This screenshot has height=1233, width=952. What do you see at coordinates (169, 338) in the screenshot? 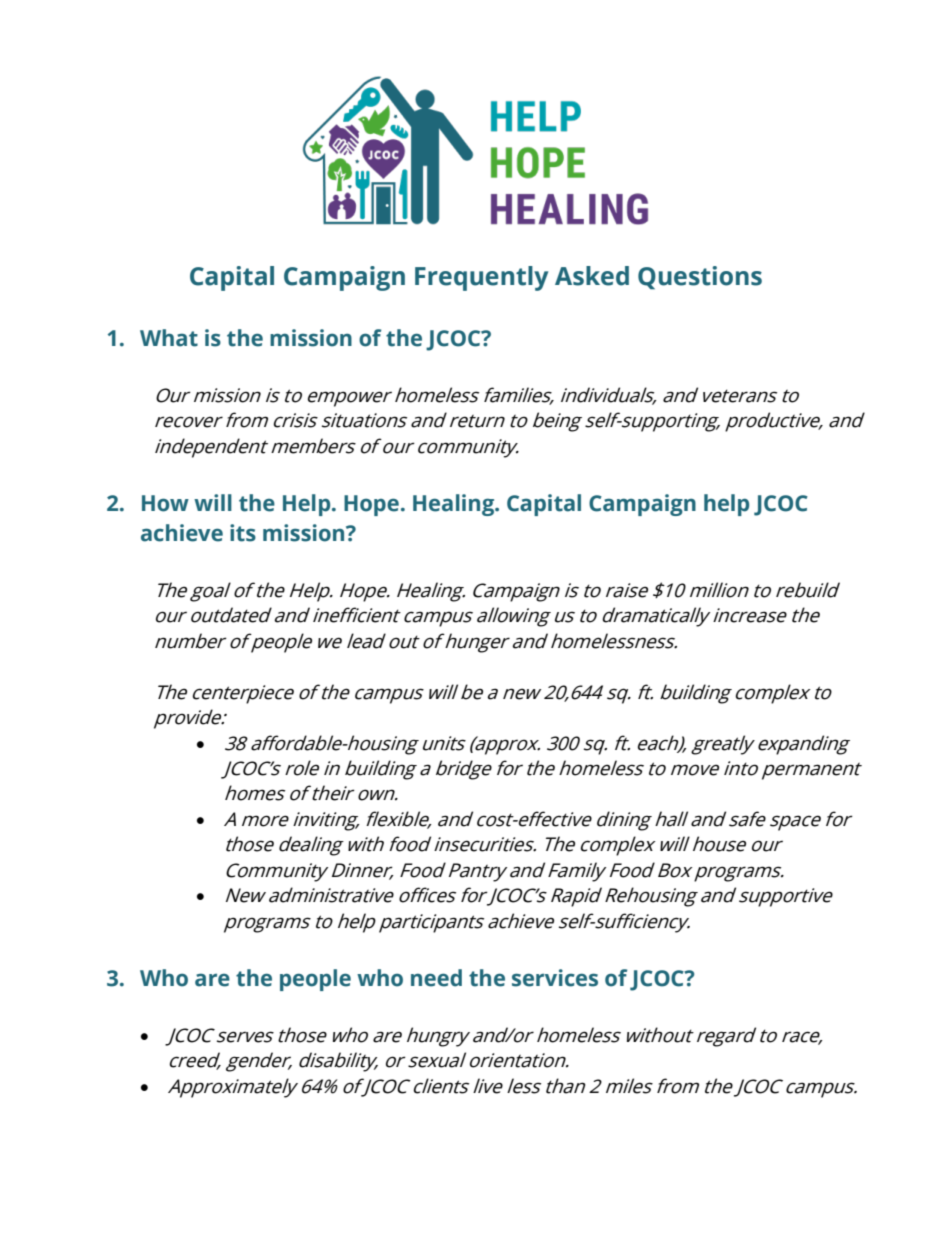
I see `What` at bounding box center [169, 338].
